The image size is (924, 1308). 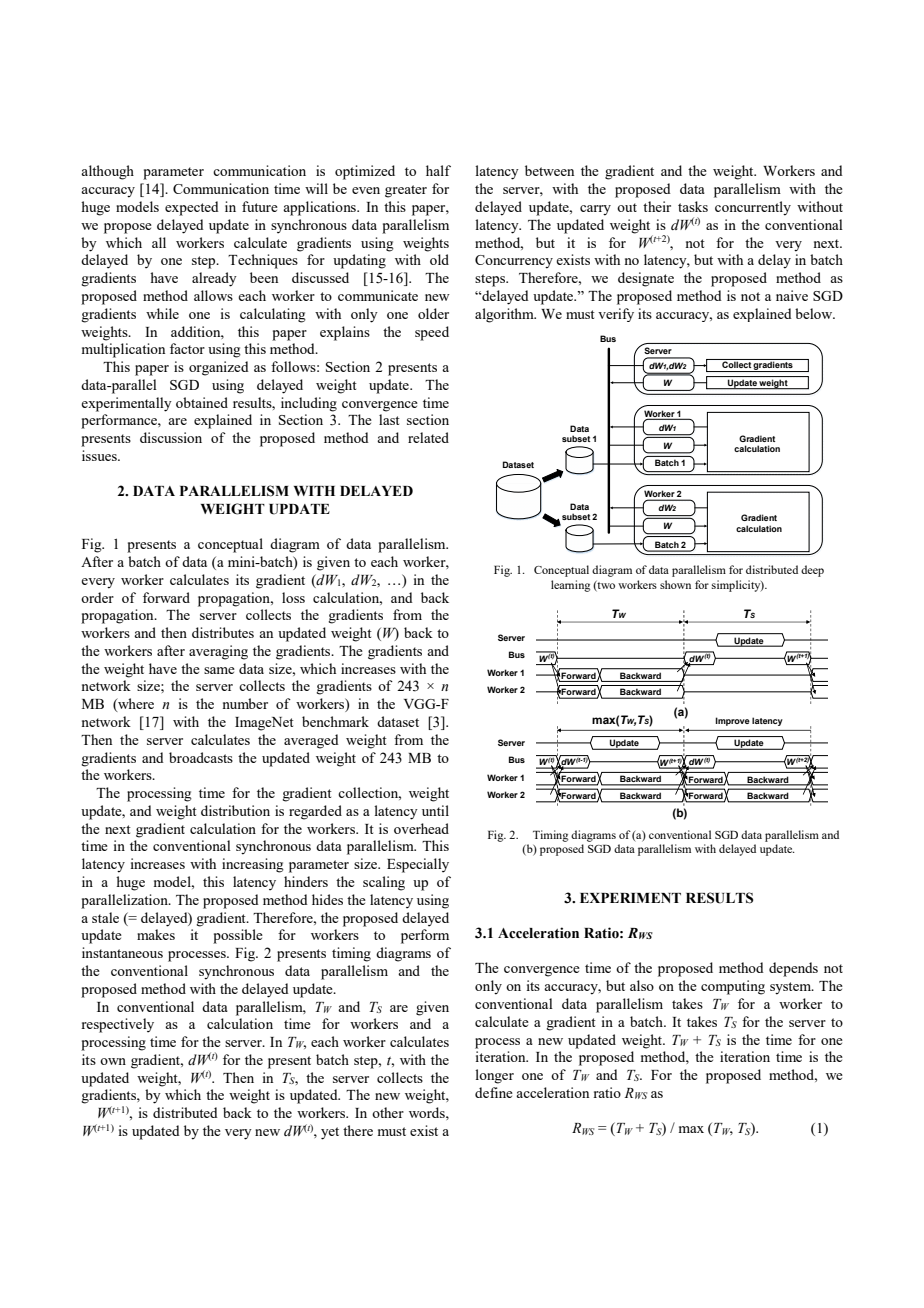 I want to click on discussion, so click(x=171, y=437).
